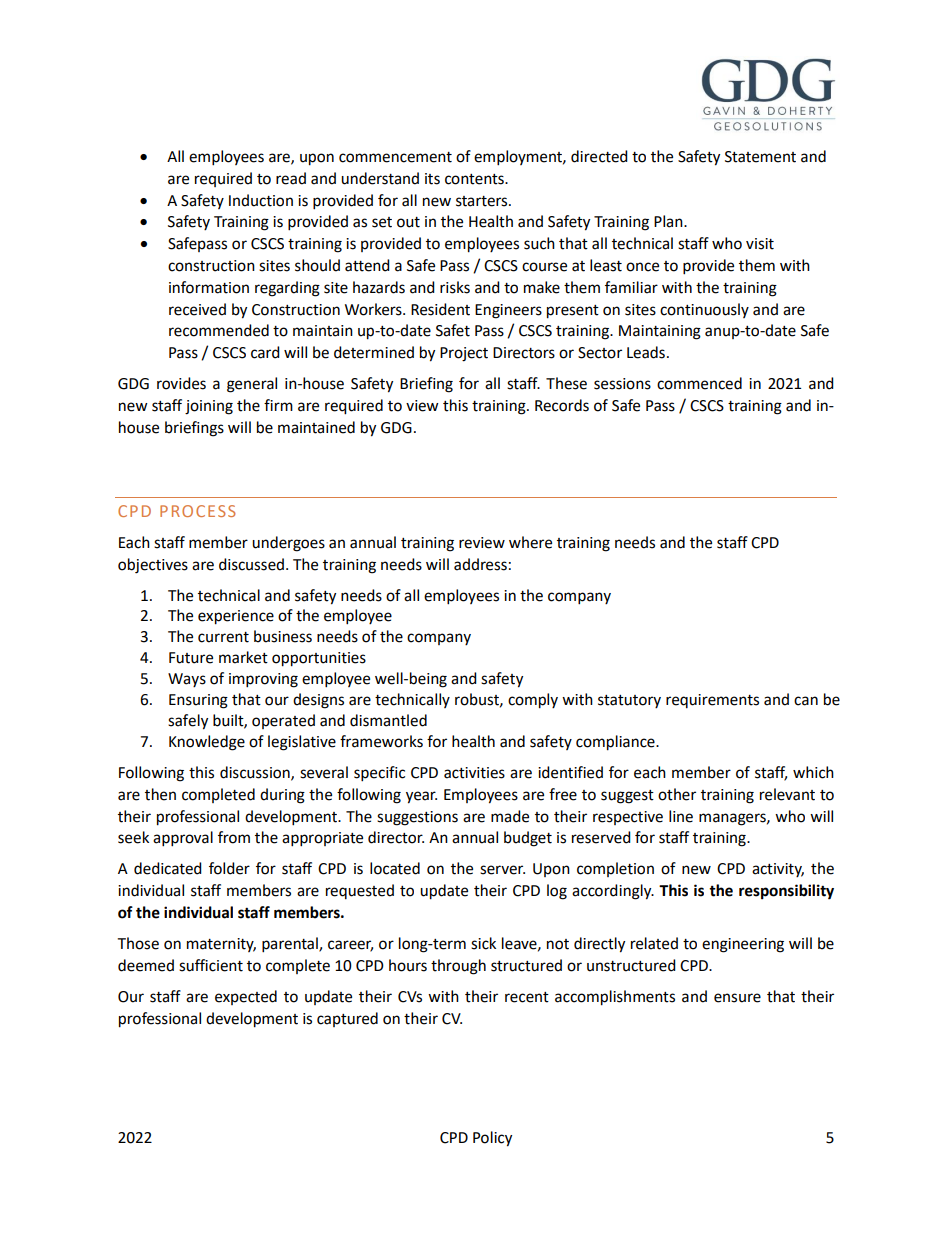 The image size is (952, 1233). Describe the element at coordinates (246, 997) in the screenshot. I see `expected` at that location.
